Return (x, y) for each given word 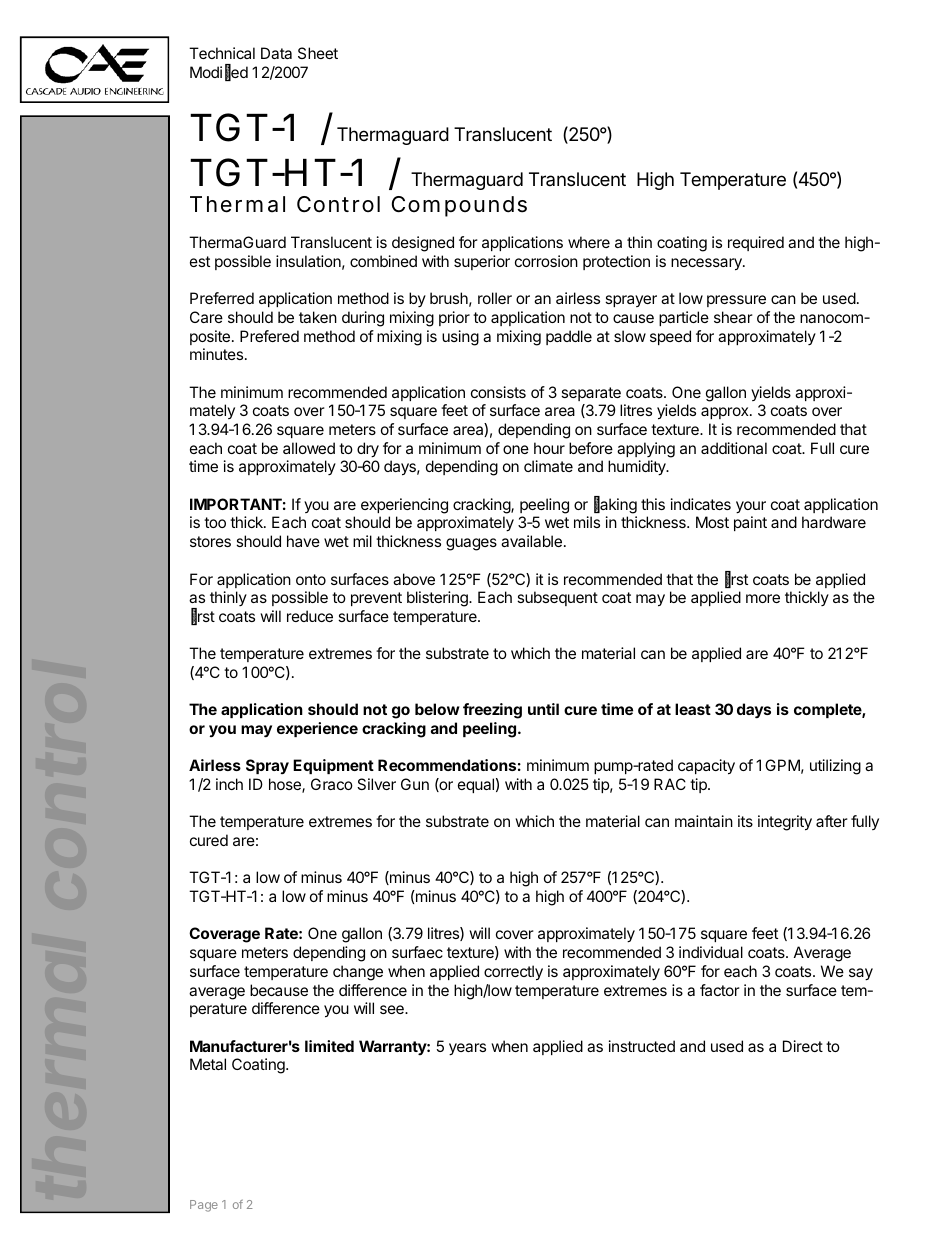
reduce (310, 616)
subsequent (557, 598)
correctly (513, 973)
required (756, 243)
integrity (785, 823)
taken (318, 317)
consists (498, 392)
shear (733, 317)
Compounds (459, 206)
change (358, 973)
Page (204, 1206)
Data (276, 53)
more (763, 598)
